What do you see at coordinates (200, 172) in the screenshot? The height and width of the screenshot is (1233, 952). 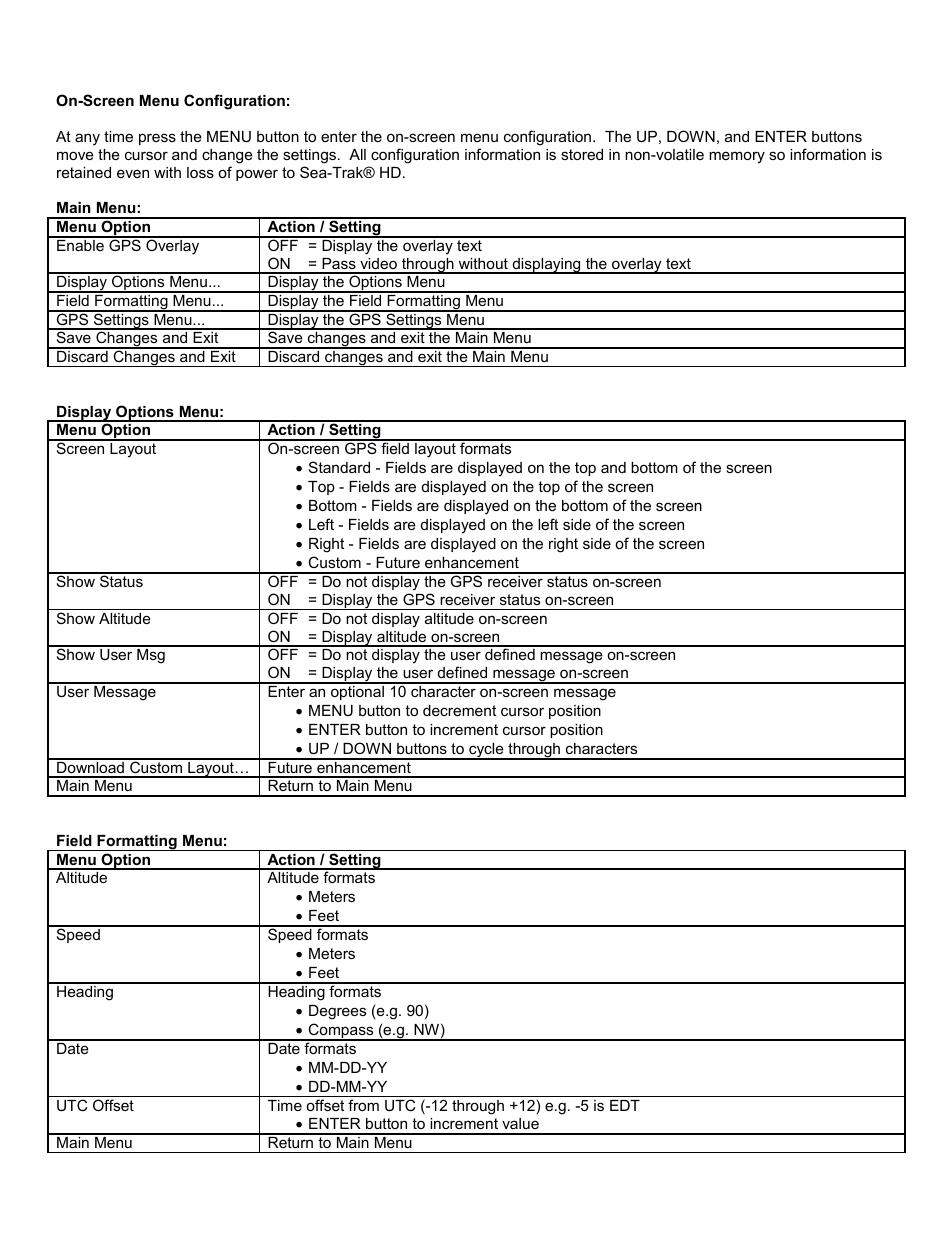 I see `loss` at bounding box center [200, 172].
